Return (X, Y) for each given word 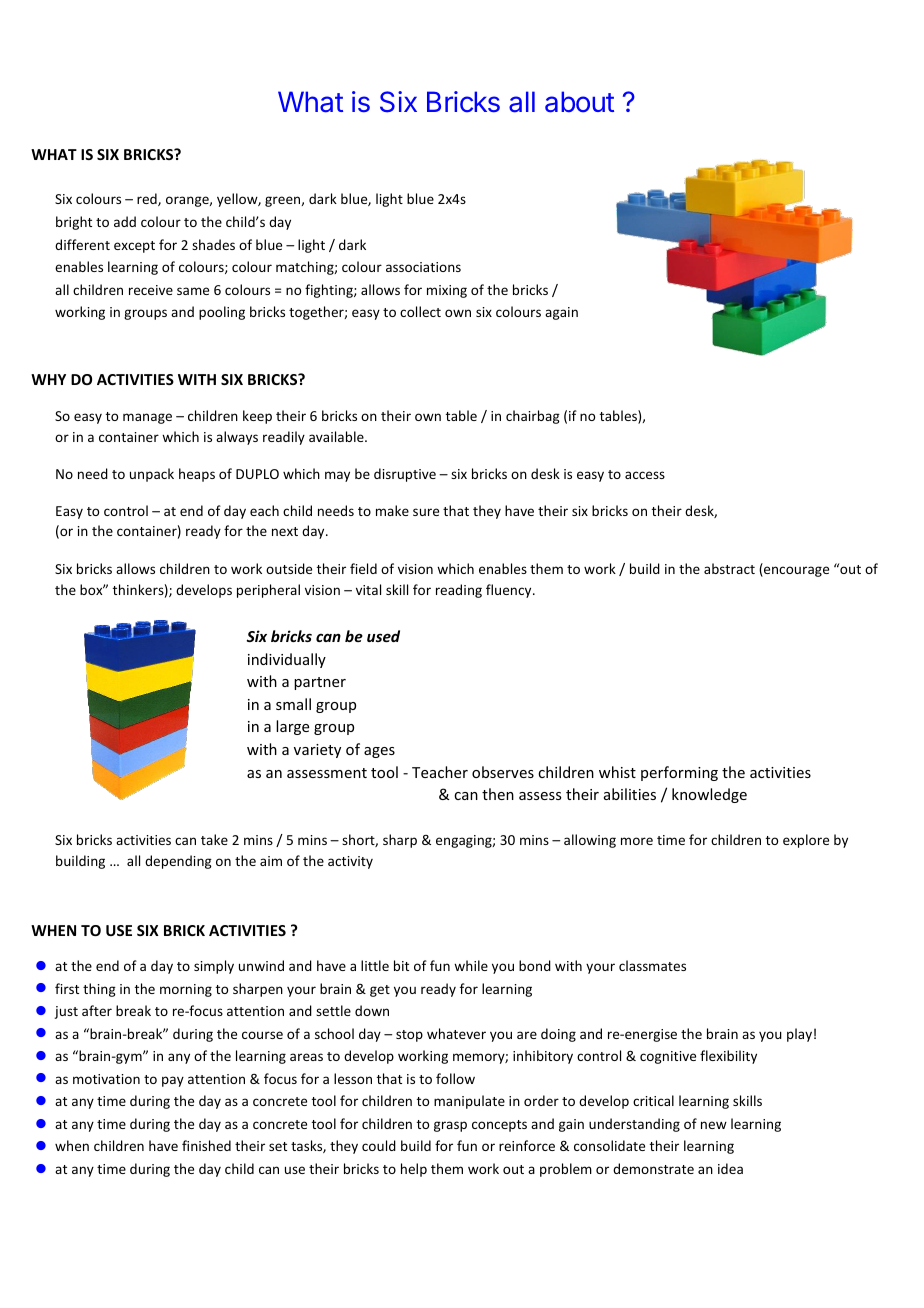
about (579, 102)
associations (423, 267)
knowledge (709, 795)
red (148, 199)
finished (206, 1145)
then (498, 794)
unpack (152, 475)
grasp (450, 1126)
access (645, 475)
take (214, 839)
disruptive (405, 475)
